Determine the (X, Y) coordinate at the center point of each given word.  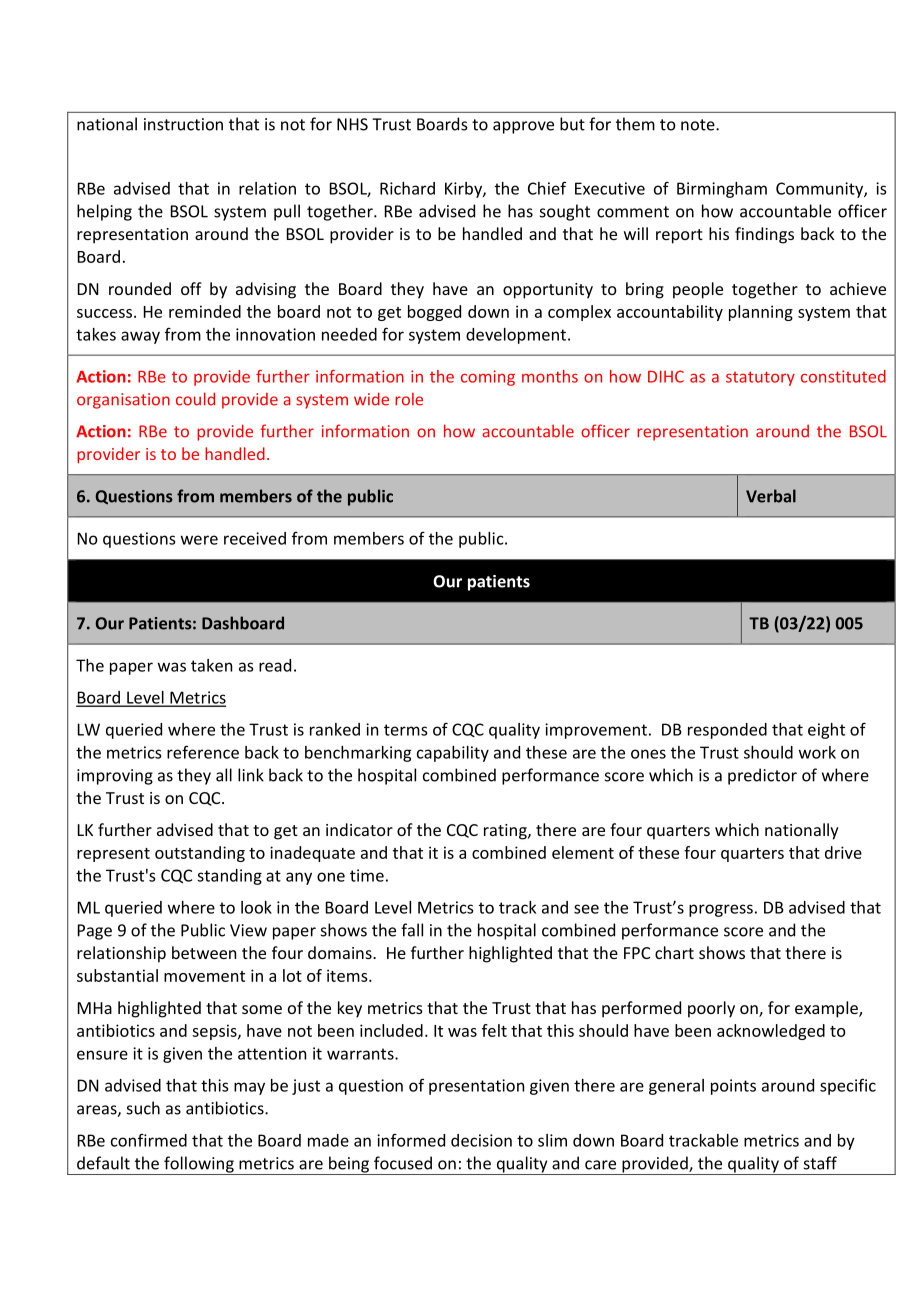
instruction (183, 124)
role (409, 399)
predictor (762, 776)
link (251, 775)
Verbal (771, 496)
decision (481, 1140)
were (199, 540)
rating (506, 832)
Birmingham (722, 190)
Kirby (464, 190)
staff (820, 1163)
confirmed (149, 1140)
